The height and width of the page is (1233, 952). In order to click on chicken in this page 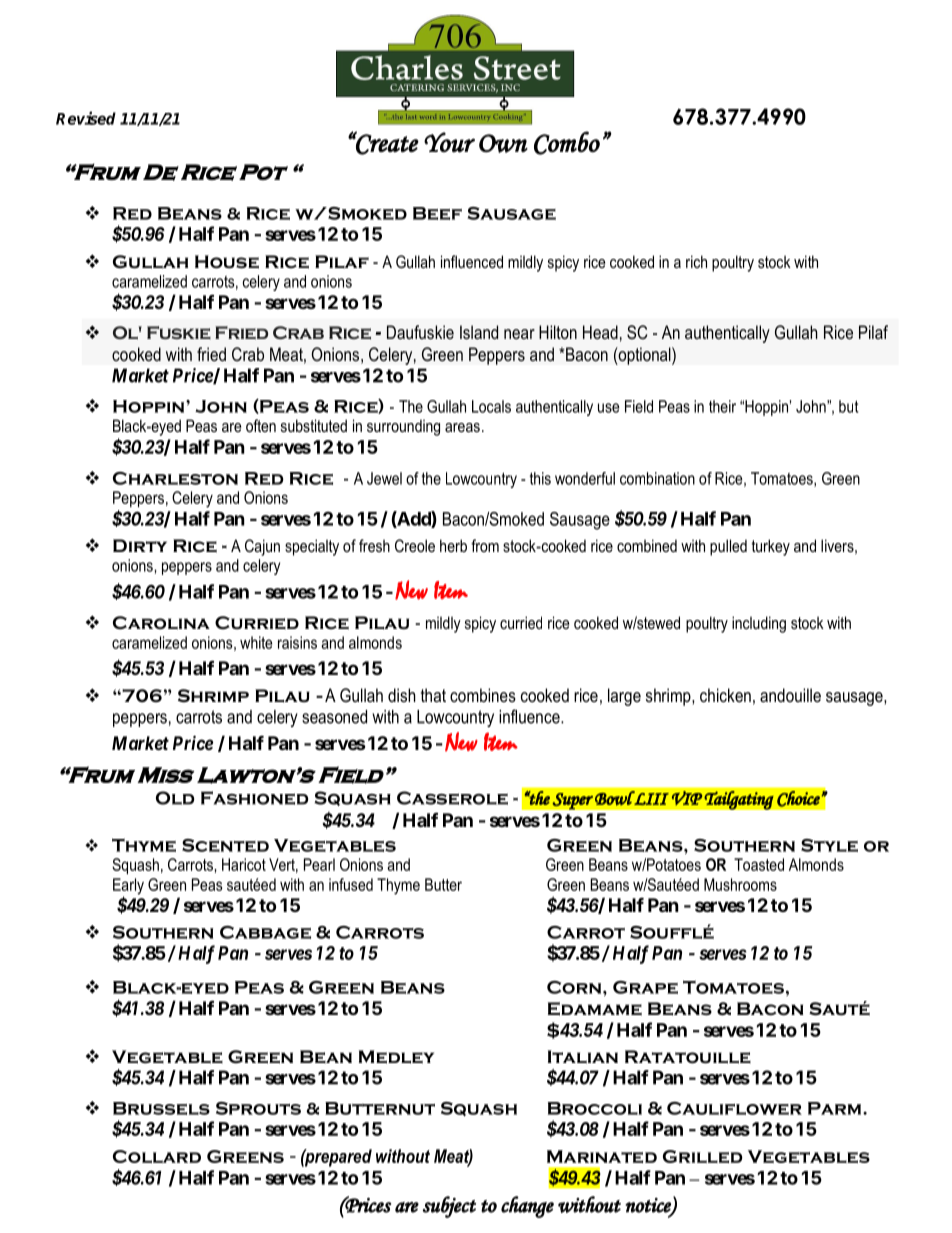, I will do `click(725, 695)`.
